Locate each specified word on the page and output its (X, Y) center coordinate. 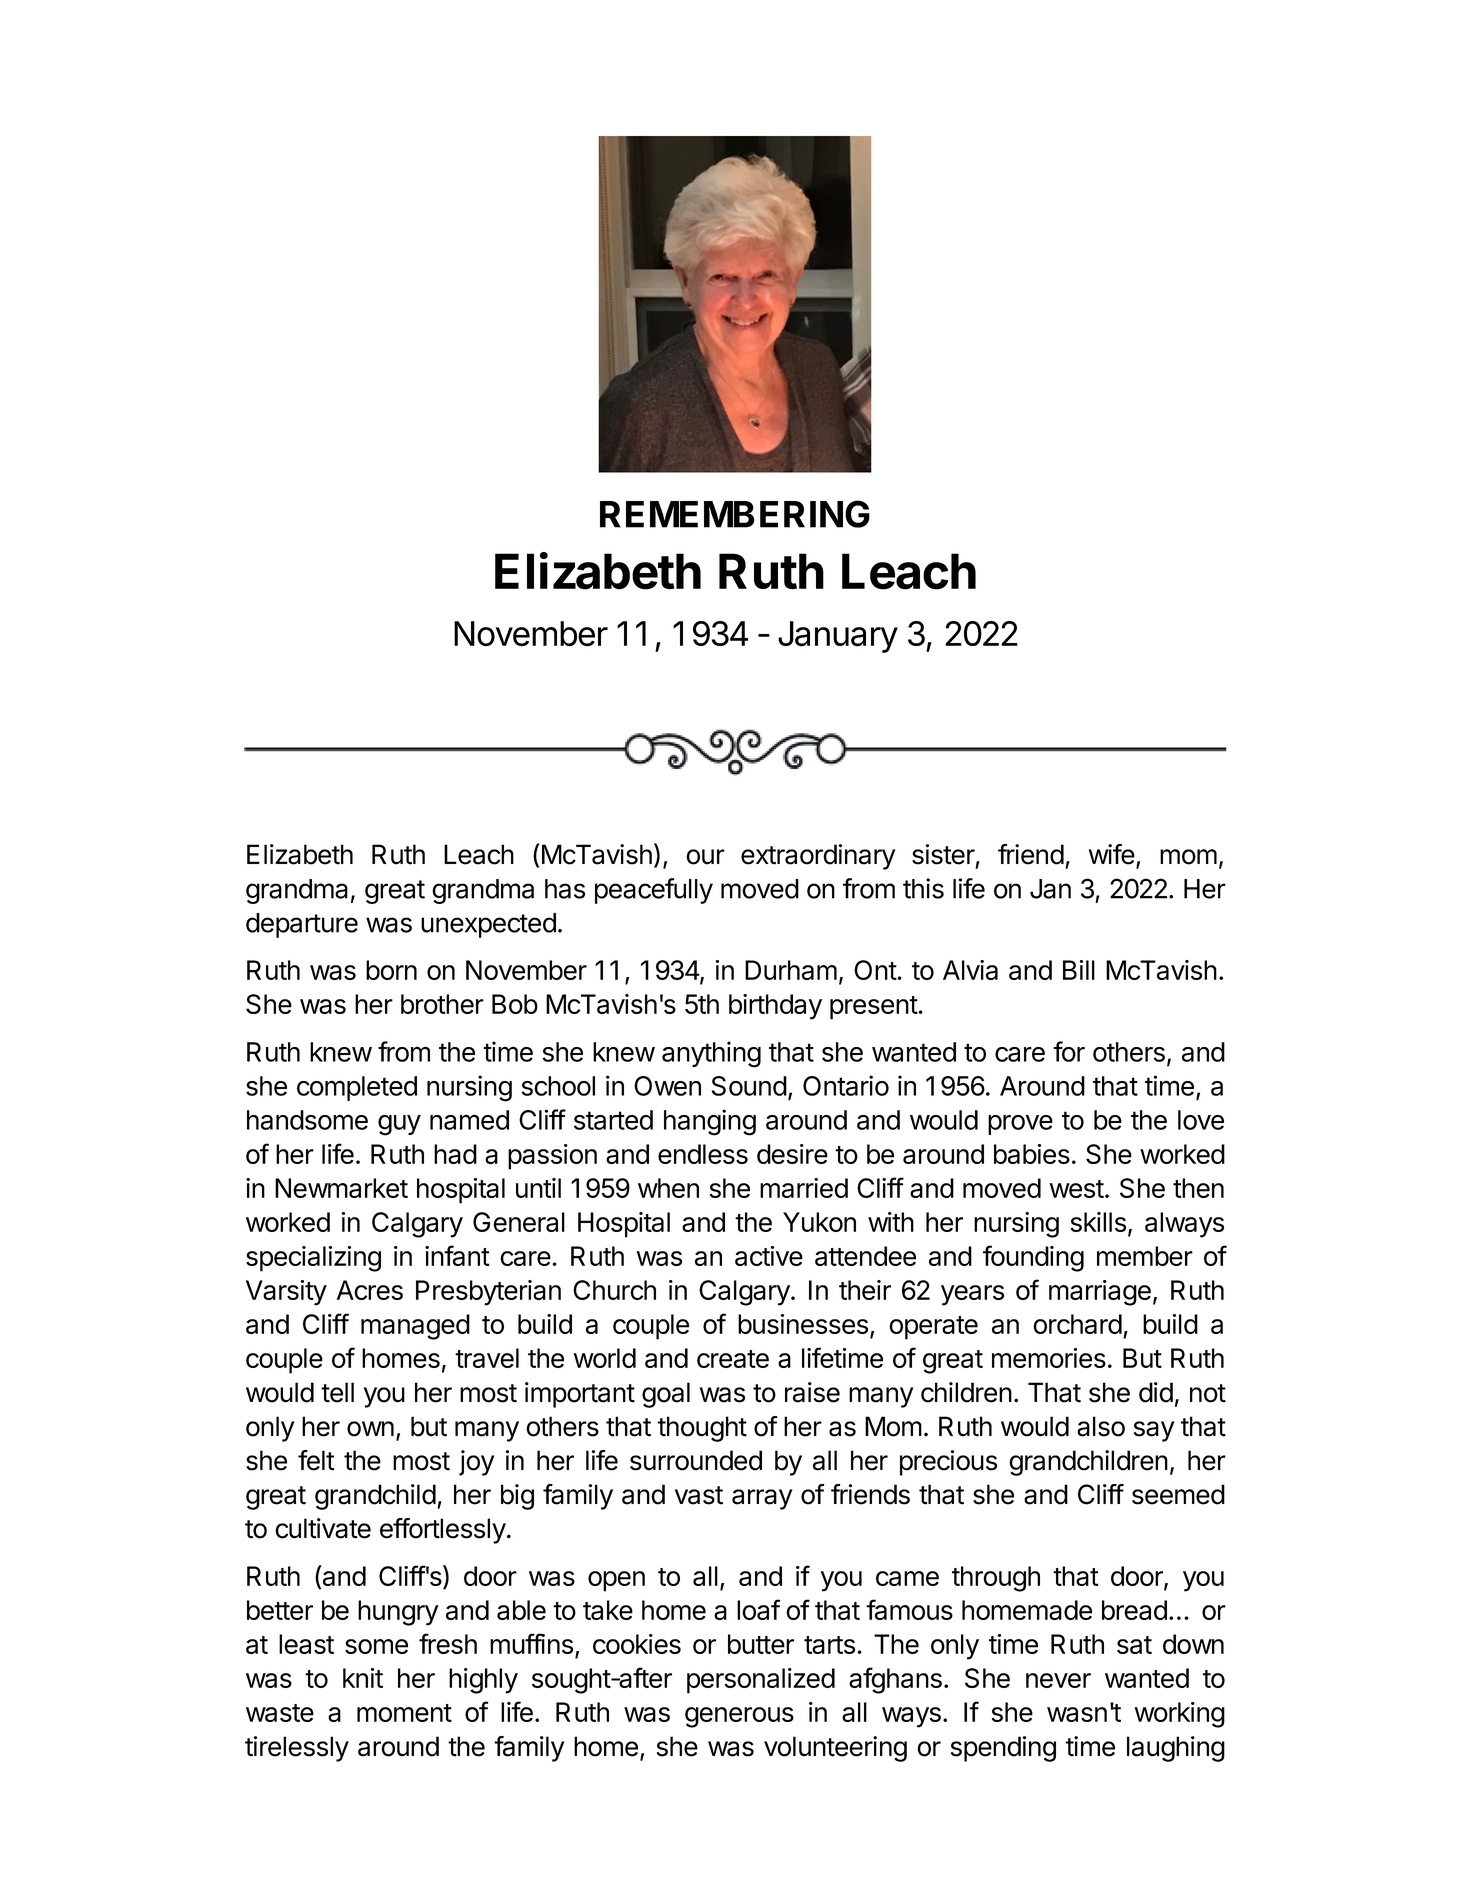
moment (404, 1713)
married (804, 1188)
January (838, 637)
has (565, 889)
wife (1112, 854)
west (1077, 1189)
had (455, 1154)
